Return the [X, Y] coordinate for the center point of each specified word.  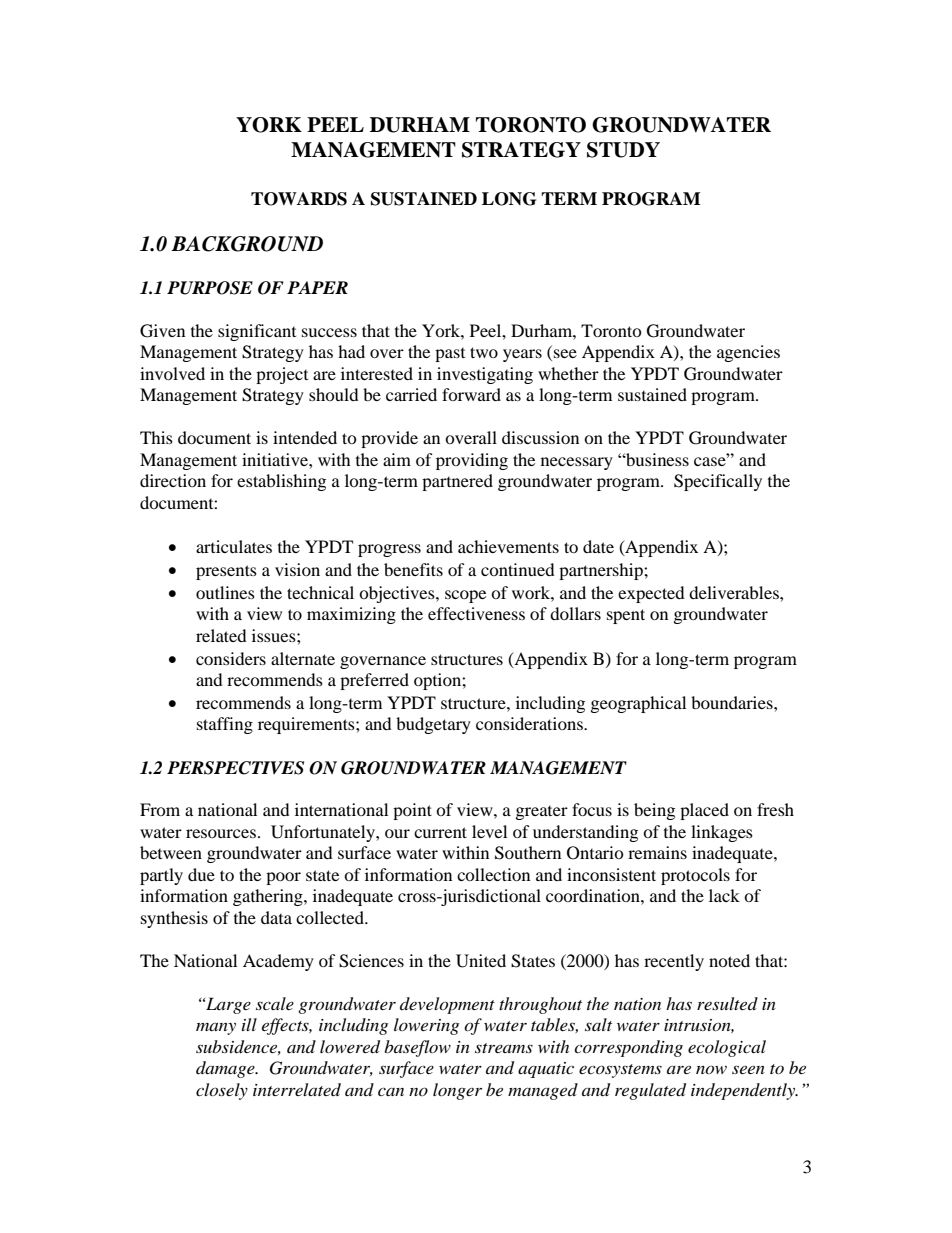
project [282, 375]
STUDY [623, 150]
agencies [748, 353]
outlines [225, 592]
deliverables [735, 592]
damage [226, 1069]
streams [504, 1048]
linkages [722, 833]
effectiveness [476, 613]
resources [221, 833]
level [489, 831]
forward [471, 394]
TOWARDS [299, 199]
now [711, 1069]
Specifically [718, 482]
